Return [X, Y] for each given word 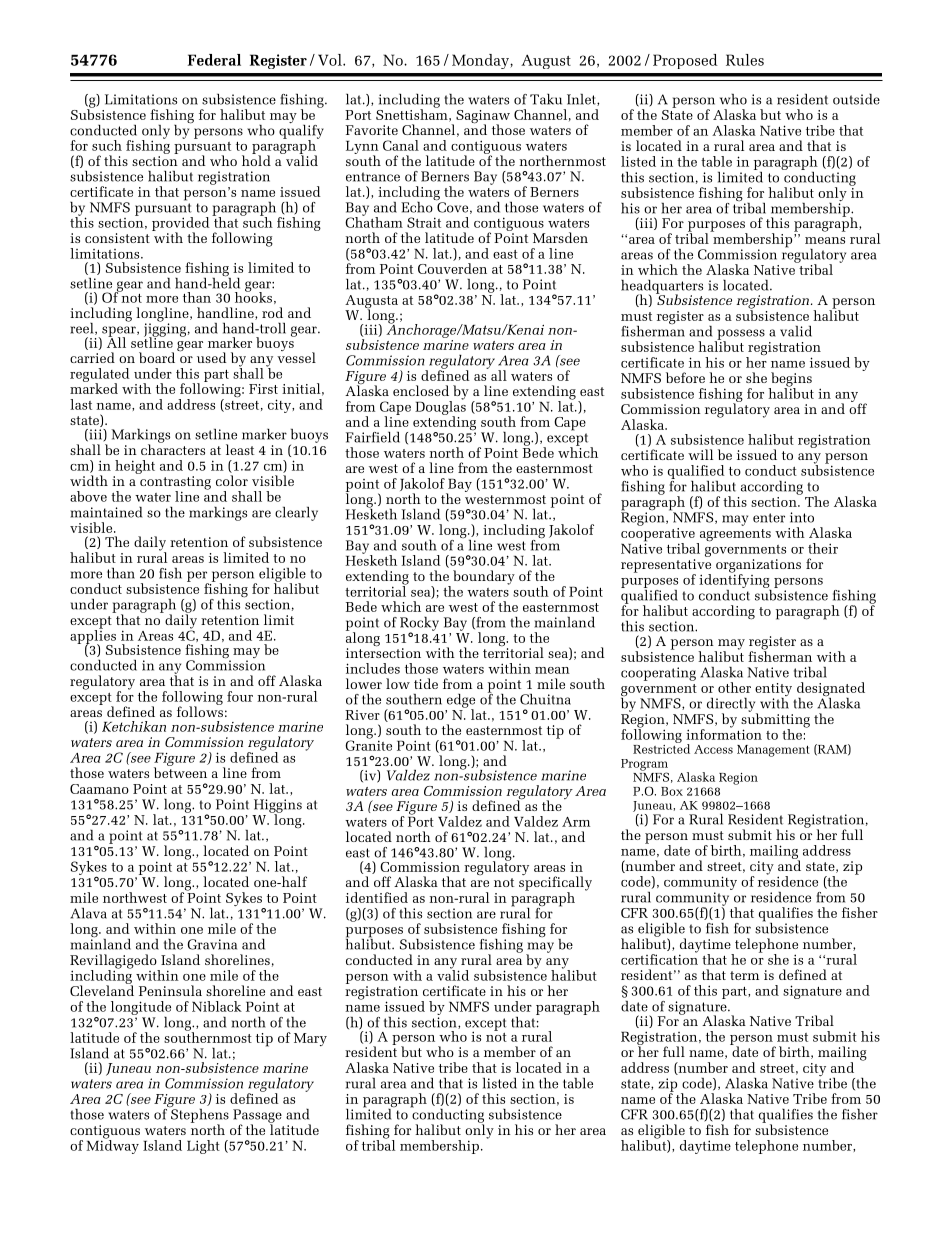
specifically [555, 883]
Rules [745, 60]
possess [740, 335]
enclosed [421, 390]
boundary [484, 577]
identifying [735, 581]
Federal [214, 60]
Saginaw [483, 118]
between [180, 771]
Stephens [199, 1115]
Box [672, 791]
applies [93, 637]
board [158, 356]
